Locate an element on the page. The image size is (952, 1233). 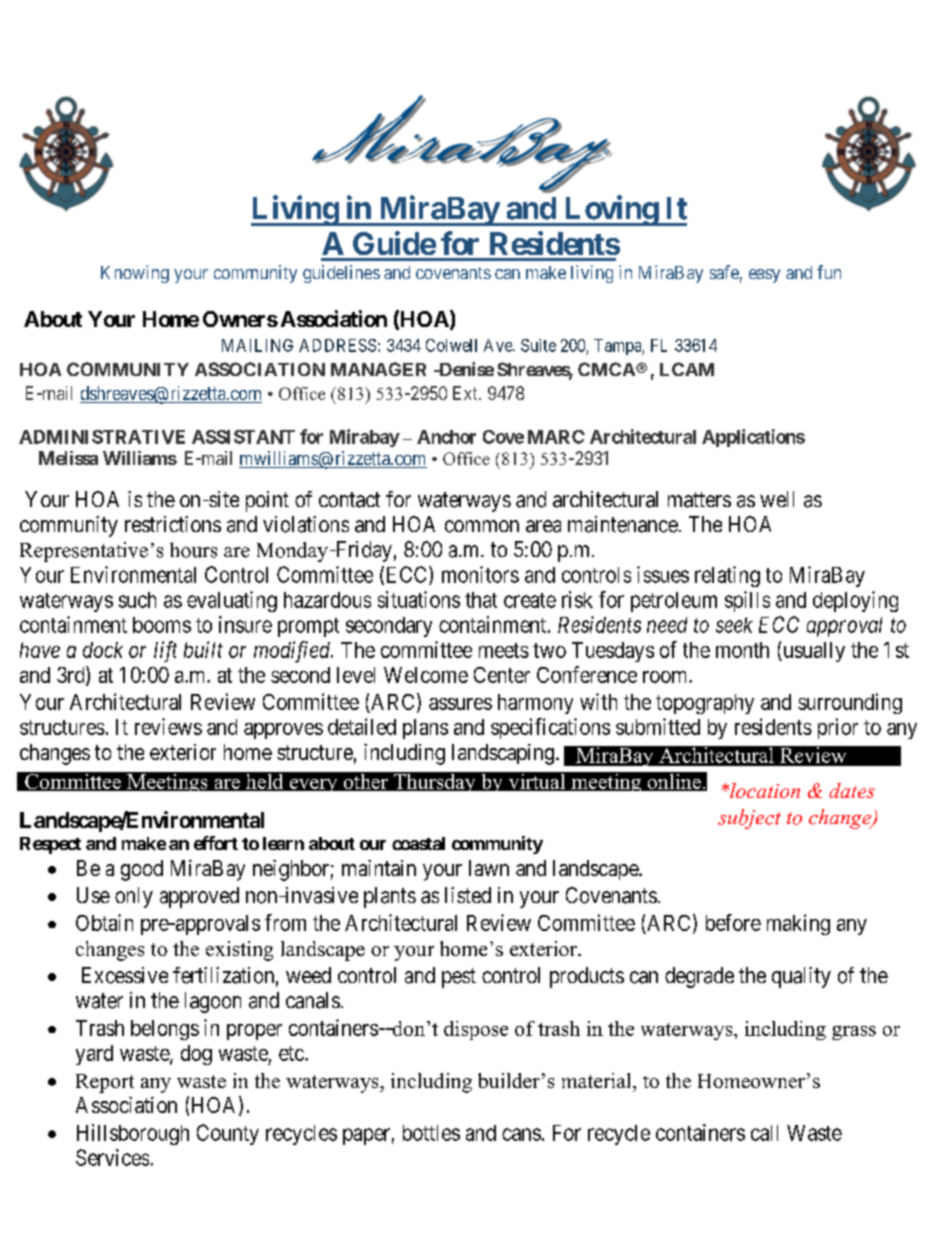
Knowing is located at coordinates (135, 274).
